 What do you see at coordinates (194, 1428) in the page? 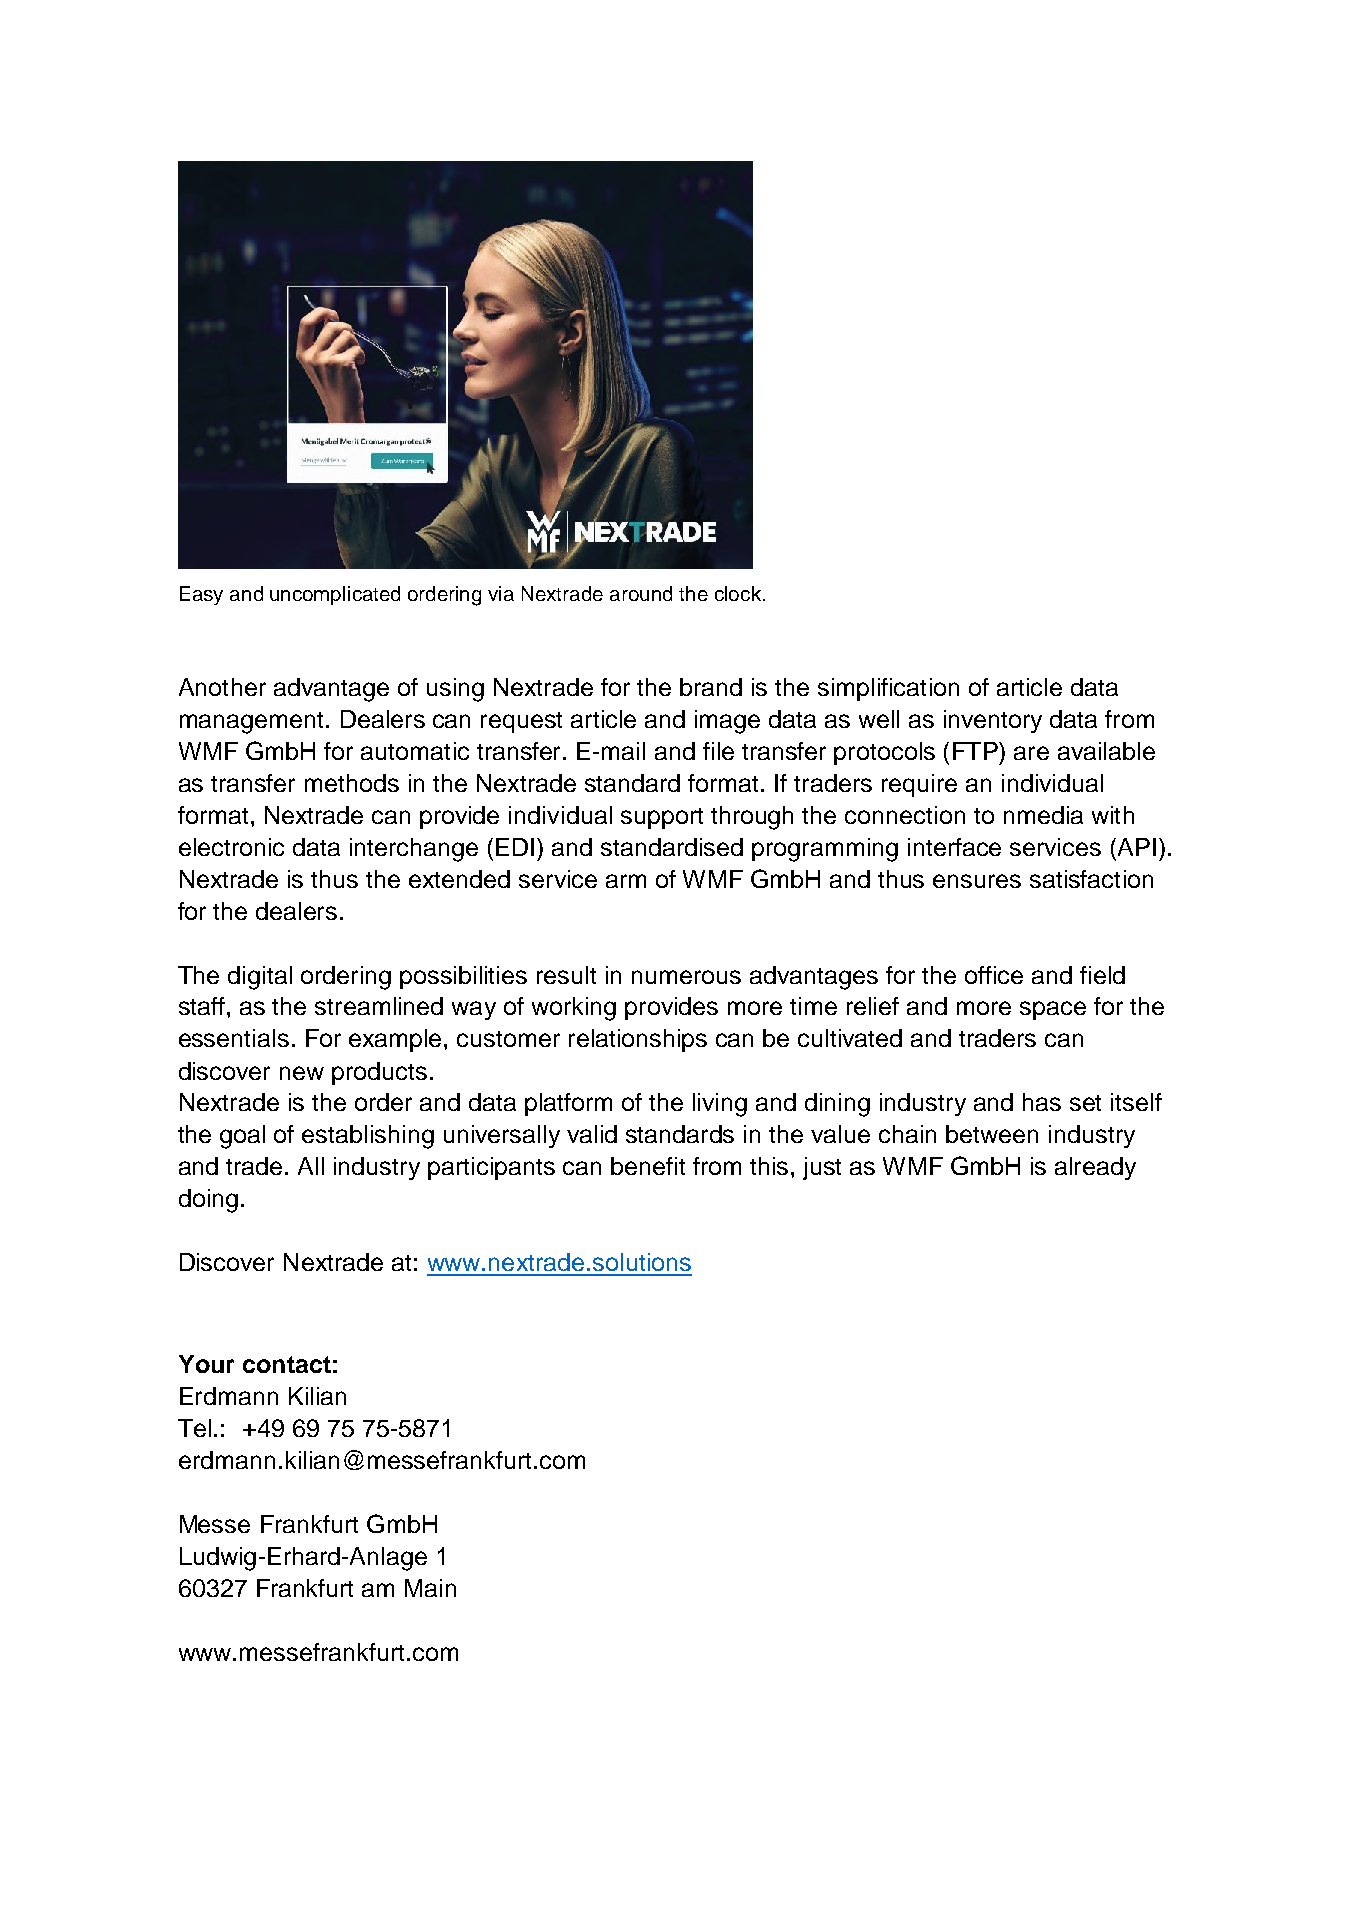
I see `Tel` at bounding box center [194, 1428].
